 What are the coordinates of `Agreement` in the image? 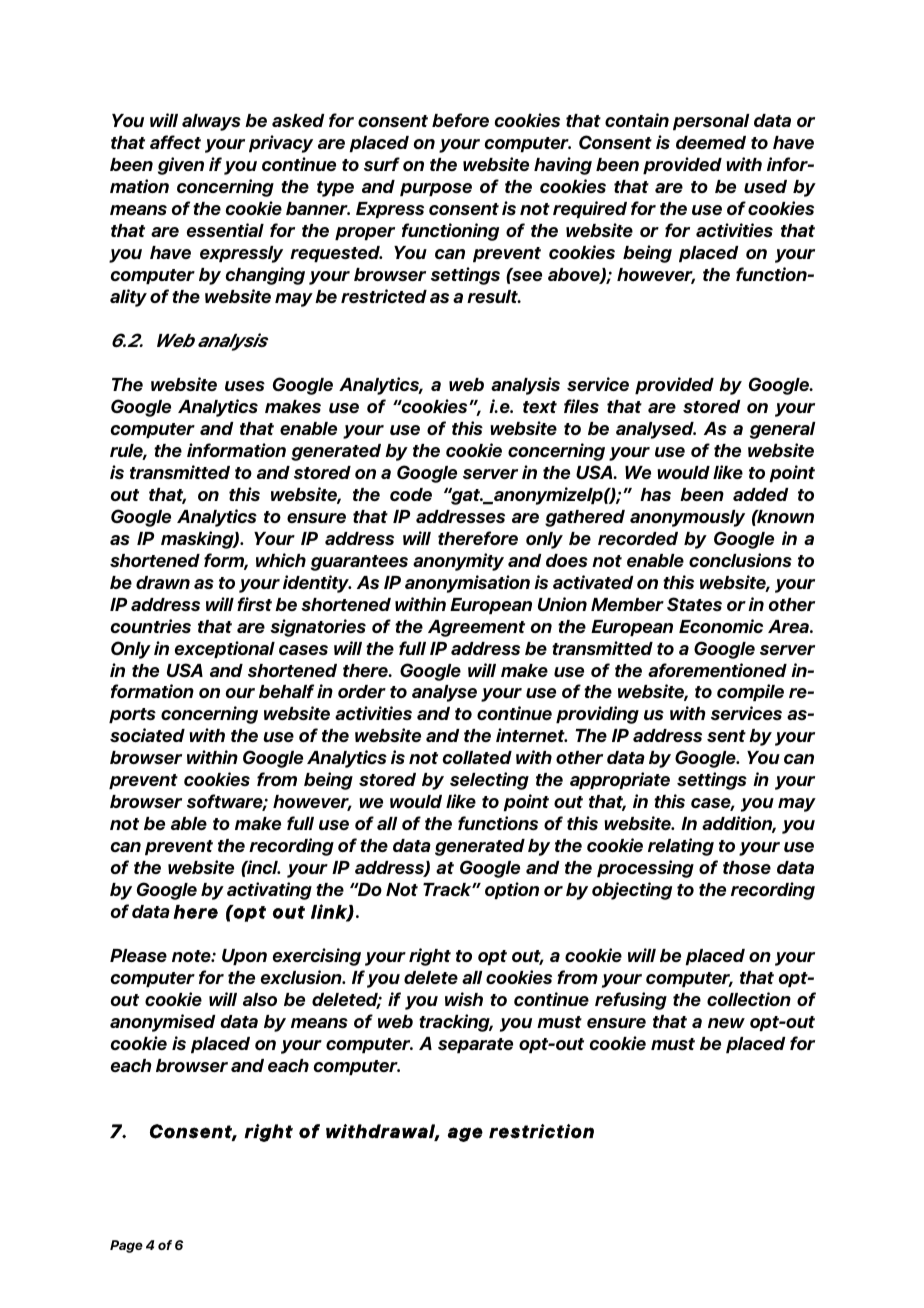 It's located at (476, 628).
